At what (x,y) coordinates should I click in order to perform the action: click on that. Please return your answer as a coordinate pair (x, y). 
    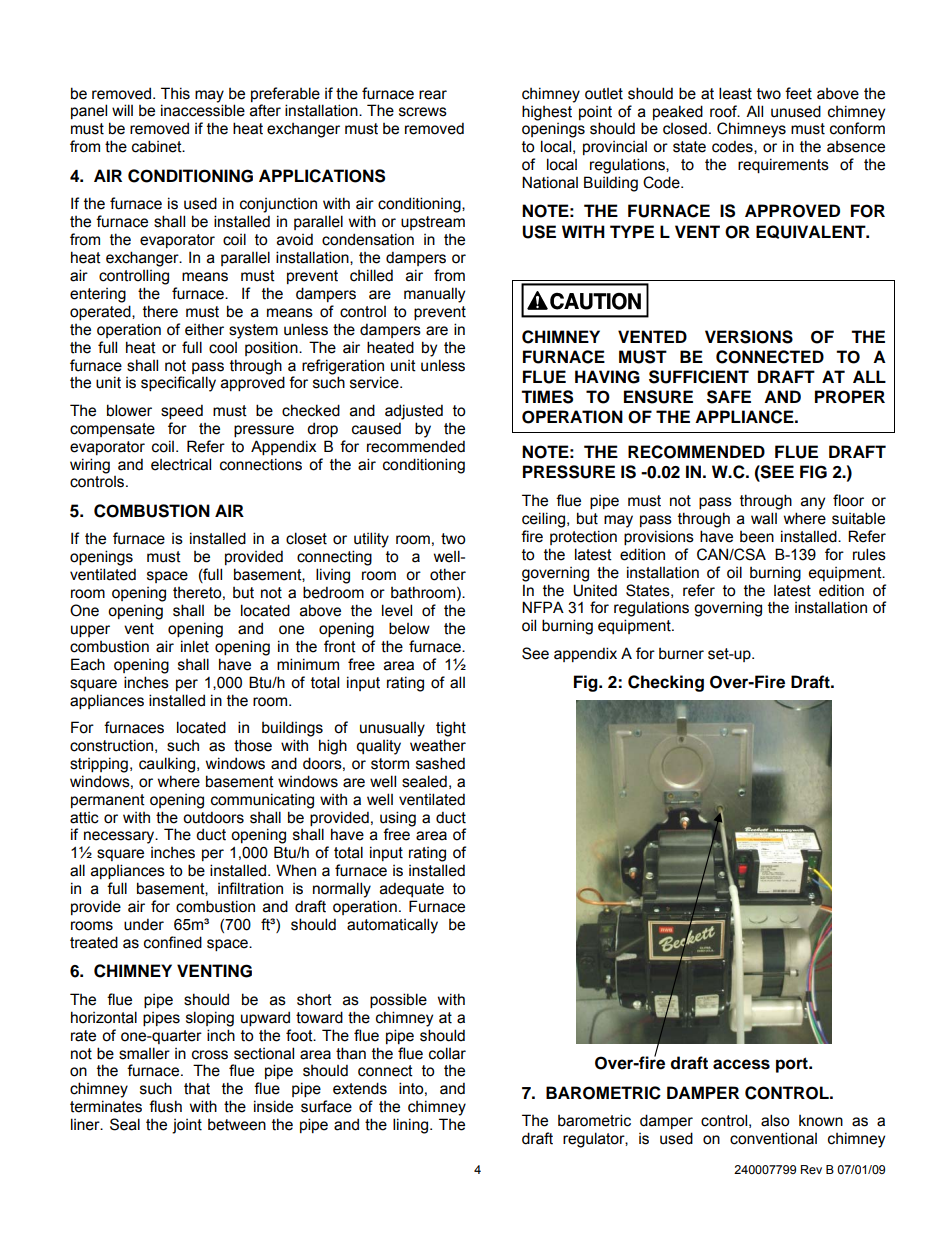
    Looking at the image, I should click on (197, 1089).
